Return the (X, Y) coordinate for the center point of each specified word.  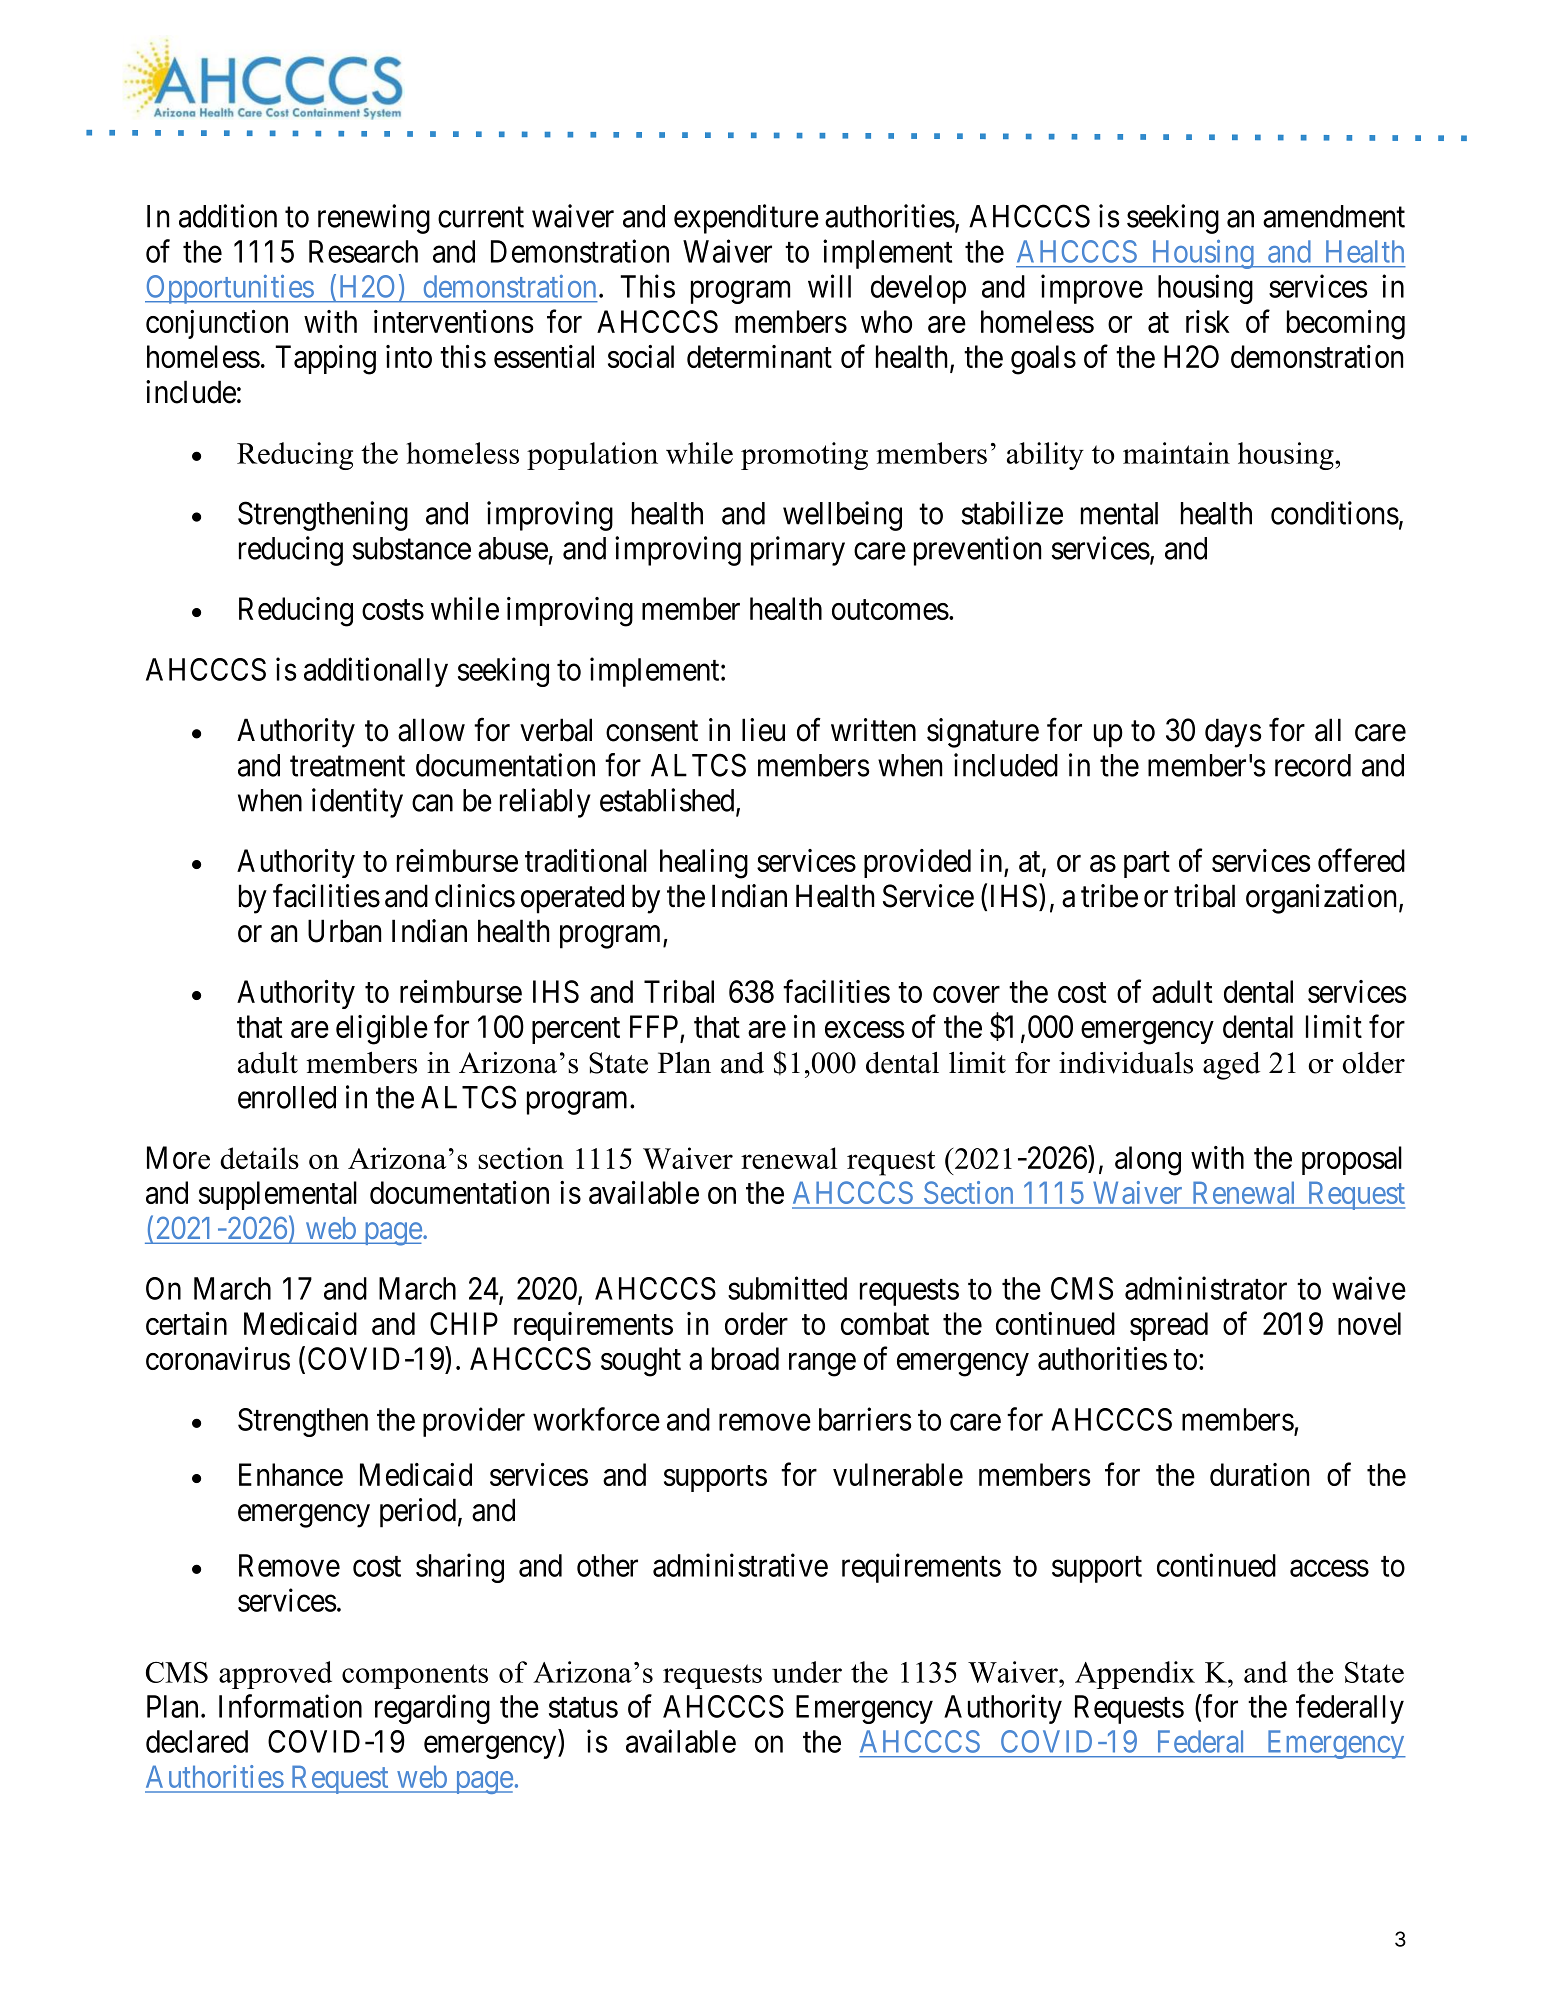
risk (1208, 321)
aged (1231, 1066)
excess (864, 1029)
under (807, 1672)
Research (363, 251)
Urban (344, 931)
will (829, 286)
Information (290, 1706)
